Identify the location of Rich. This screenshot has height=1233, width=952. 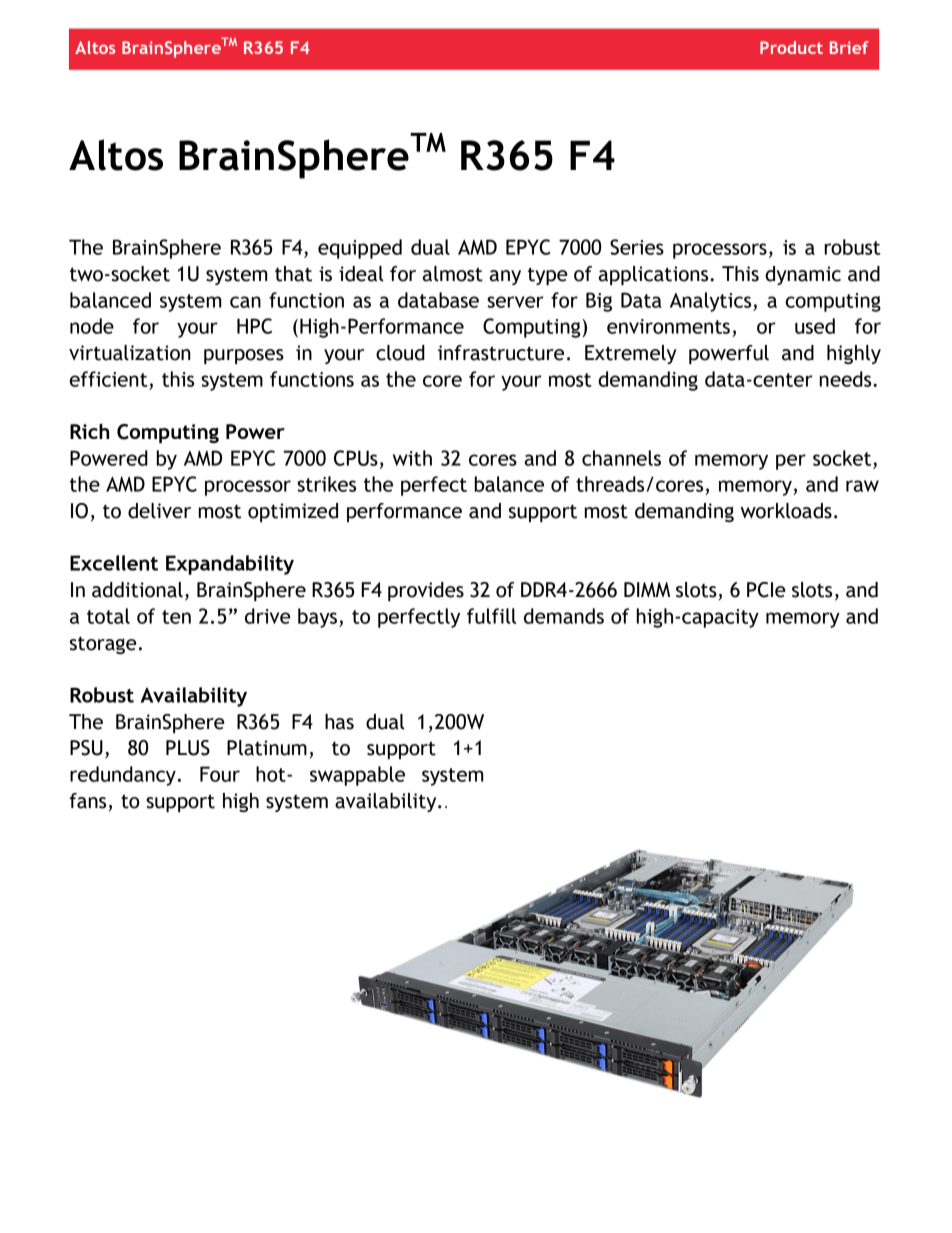
(89, 431).
